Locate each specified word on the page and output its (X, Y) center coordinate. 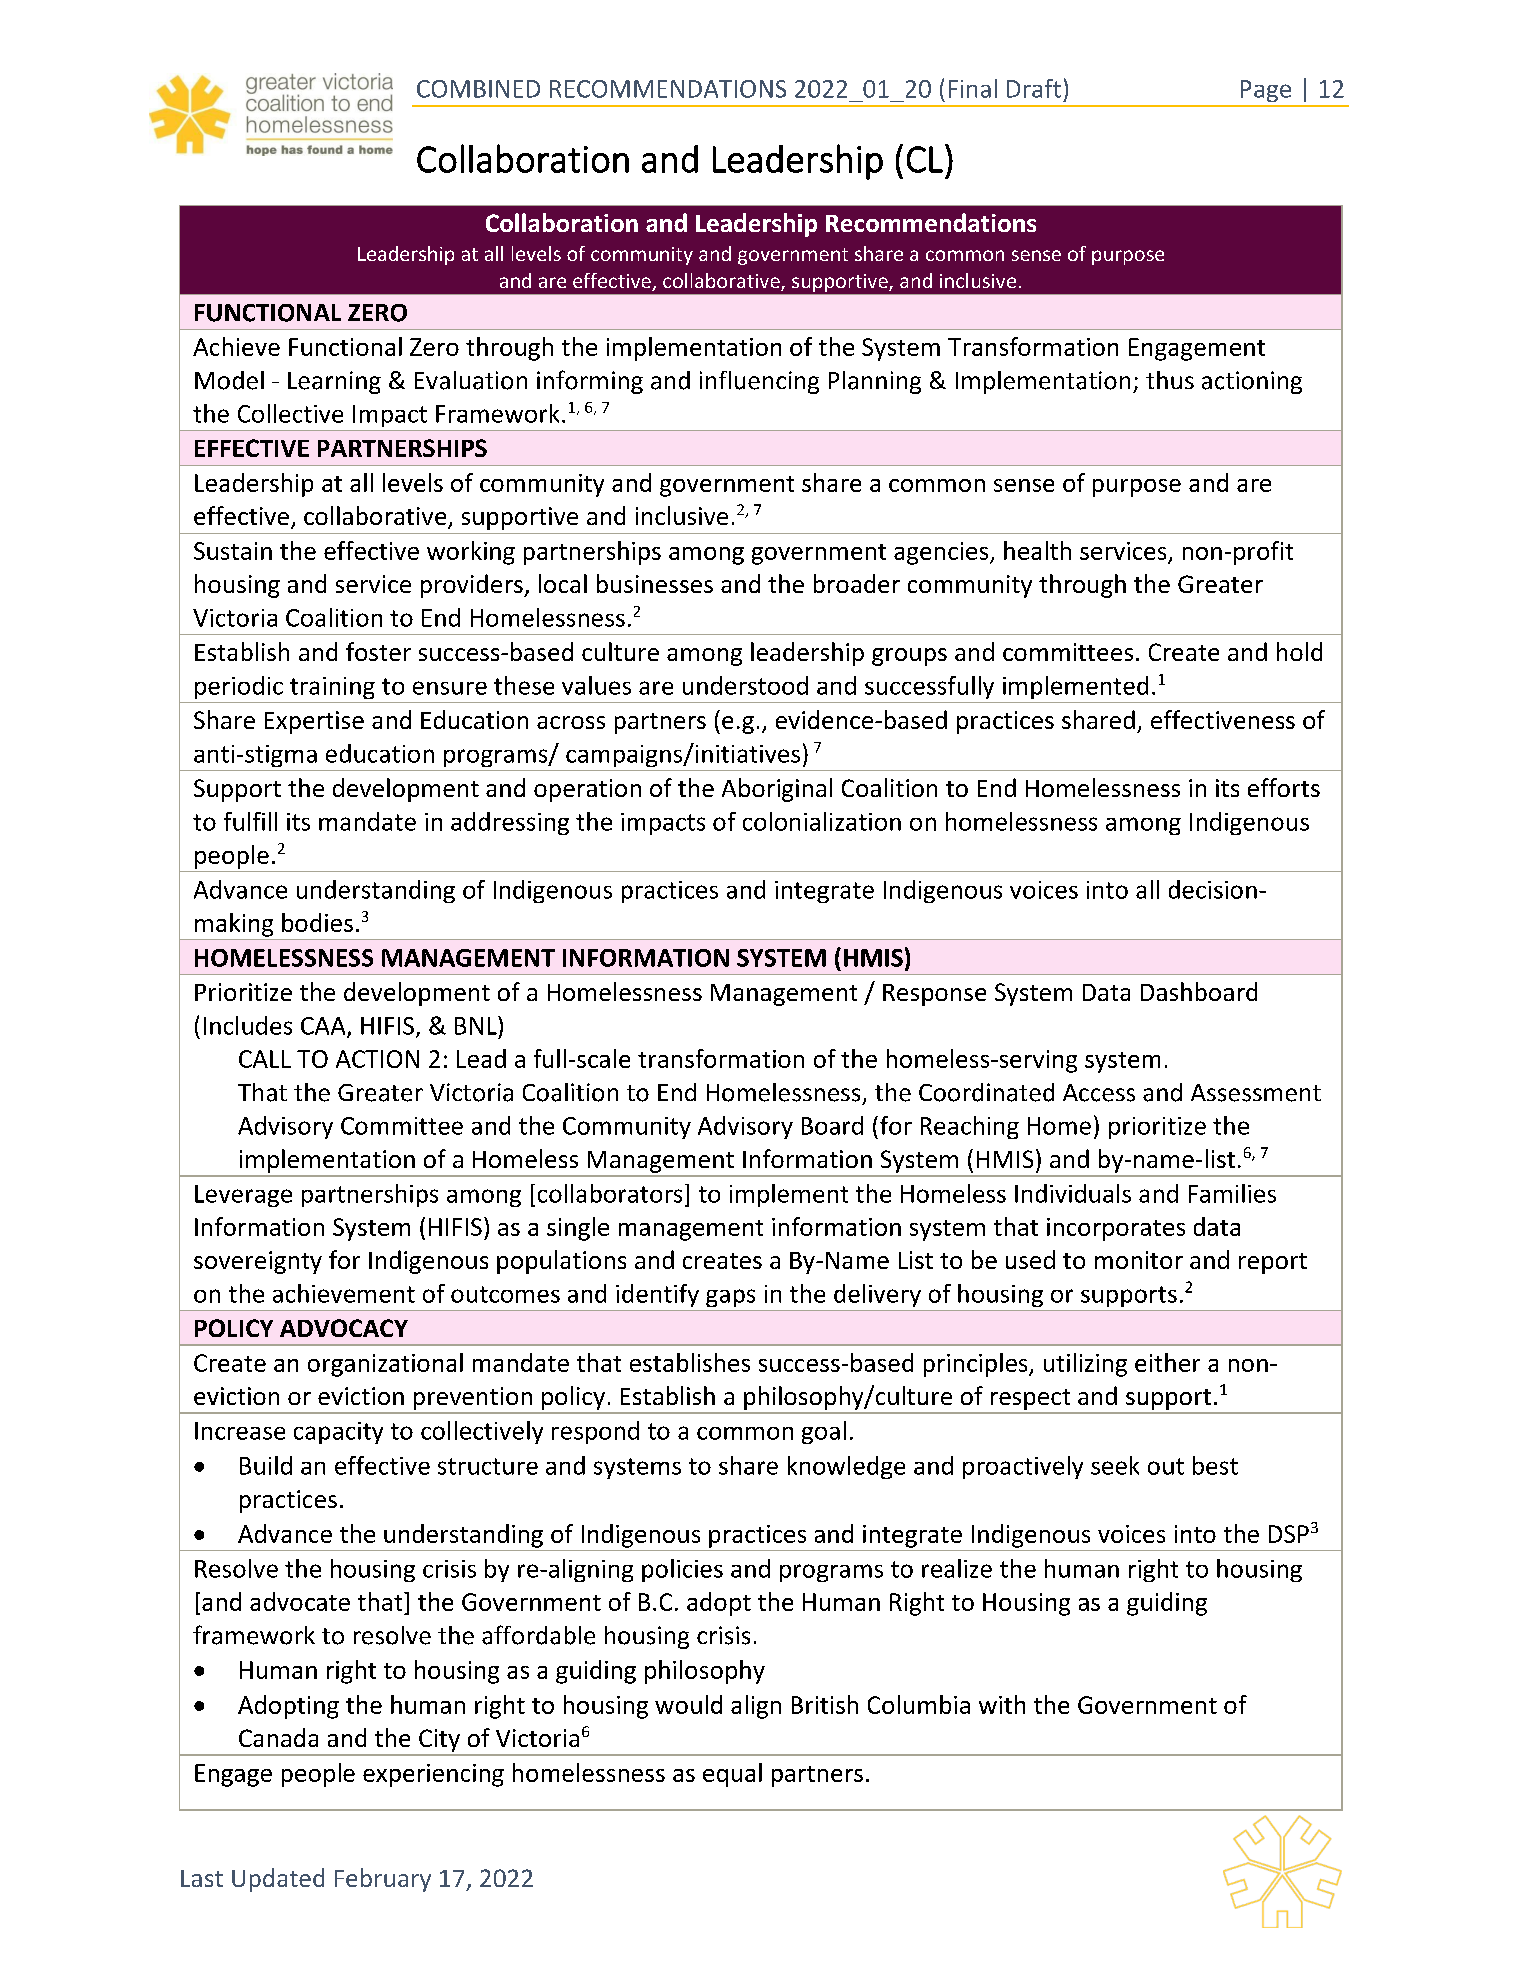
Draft (1034, 88)
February (383, 1880)
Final (973, 88)
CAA (324, 1027)
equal (732, 1775)
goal (824, 1432)
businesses (655, 583)
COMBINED (478, 89)
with (1002, 1704)
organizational (385, 1365)
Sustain (233, 551)
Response (934, 995)
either (1167, 1362)
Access (1099, 1093)
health (1037, 550)
